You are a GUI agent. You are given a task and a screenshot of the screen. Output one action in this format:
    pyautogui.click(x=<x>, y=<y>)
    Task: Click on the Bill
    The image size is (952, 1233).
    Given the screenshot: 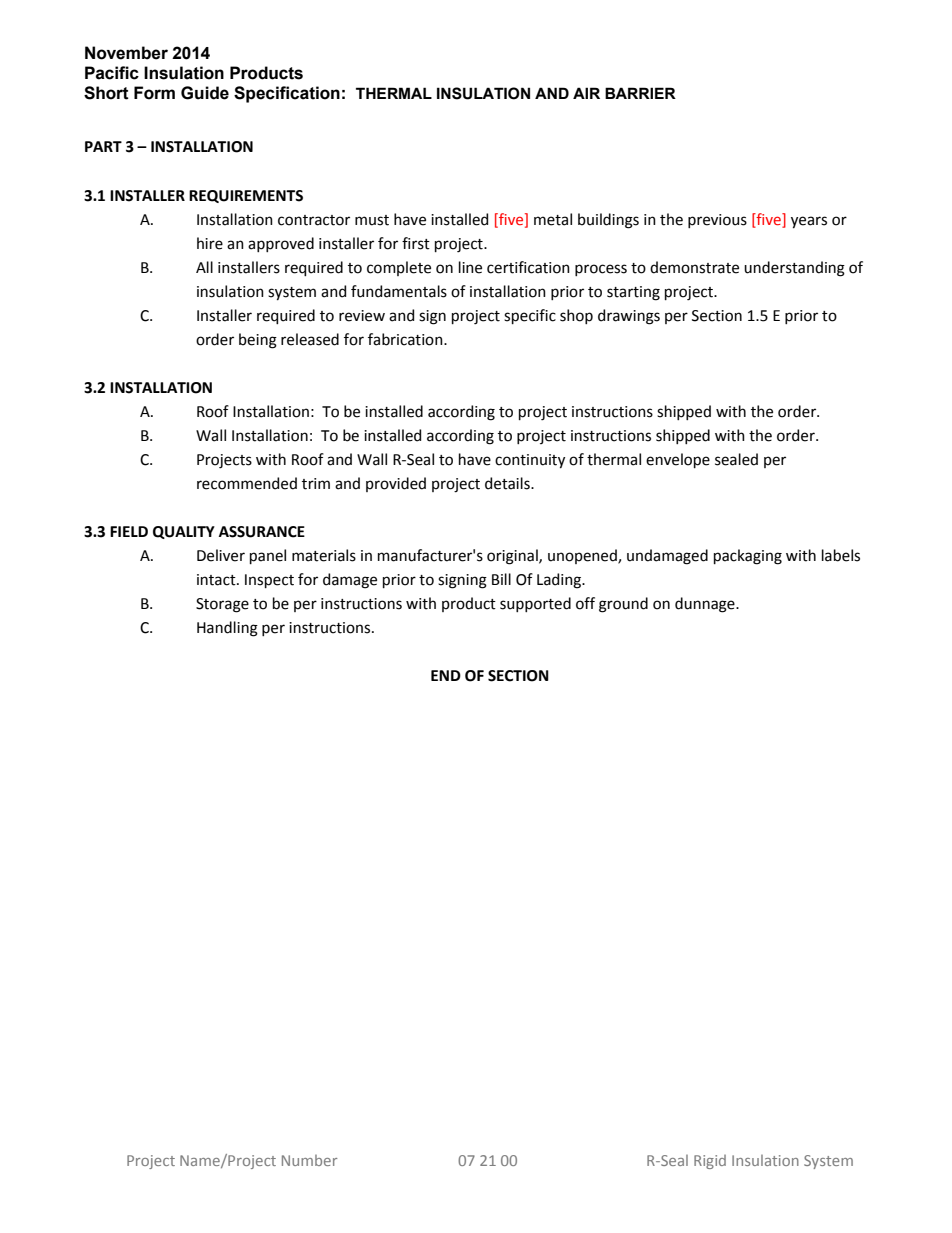 What is the action you would take?
    pyautogui.click(x=501, y=579)
